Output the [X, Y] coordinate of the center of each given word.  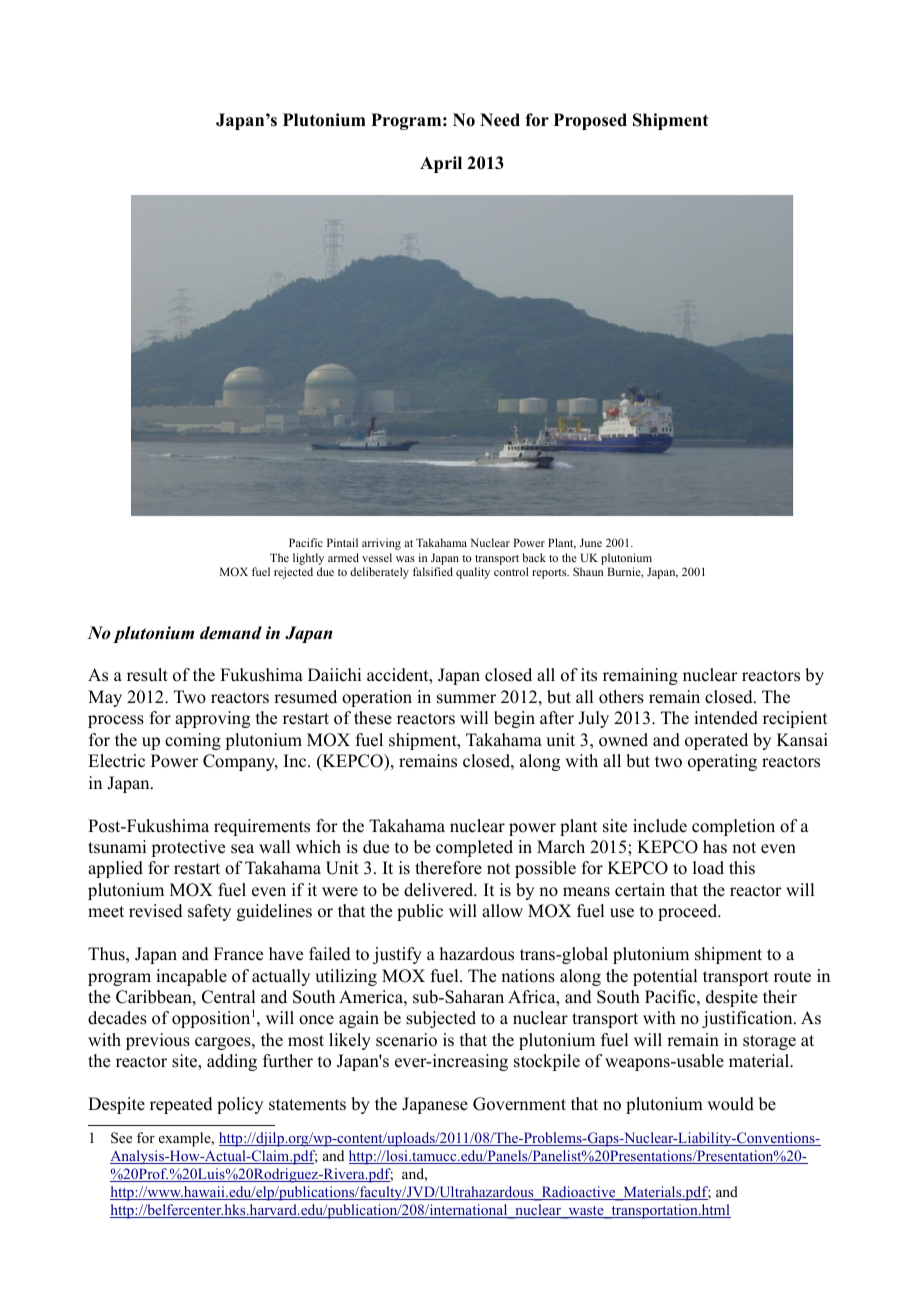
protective [188, 848]
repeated [181, 1105]
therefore [448, 868]
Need [500, 120]
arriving [381, 544]
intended [726, 718]
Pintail [342, 542]
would [730, 1104]
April [441, 164]
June [591, 542]
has [715, 847]
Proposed [590, 121]
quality [473, 573]
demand [231, 633]
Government [519, 1104]
